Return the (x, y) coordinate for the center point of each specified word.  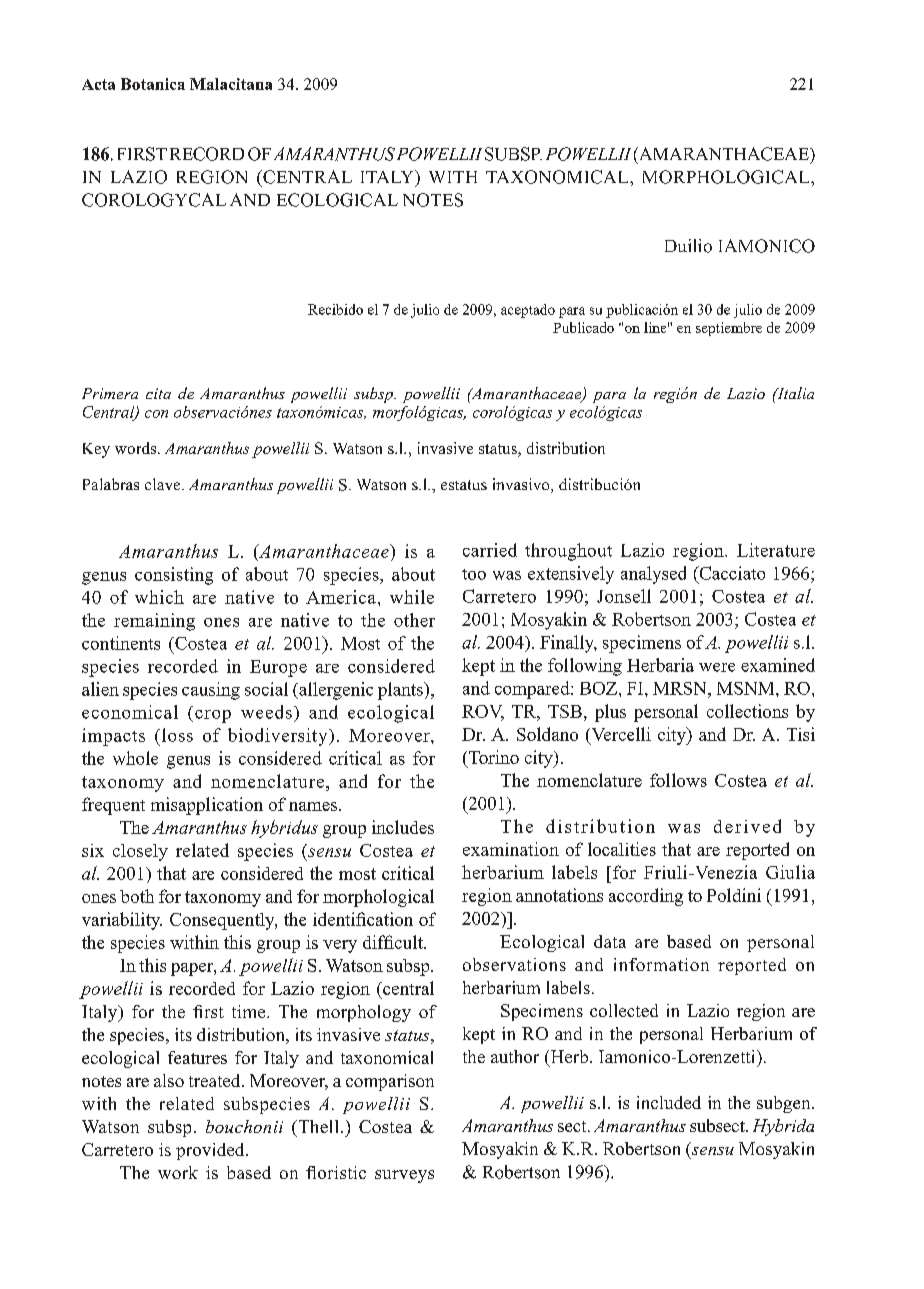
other (414, 620)
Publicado (583, 327)
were (717, 667)
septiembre (729, 329)
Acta (98, 84)
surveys (404, 1176)
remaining (154, 622)
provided (211, 1151)
